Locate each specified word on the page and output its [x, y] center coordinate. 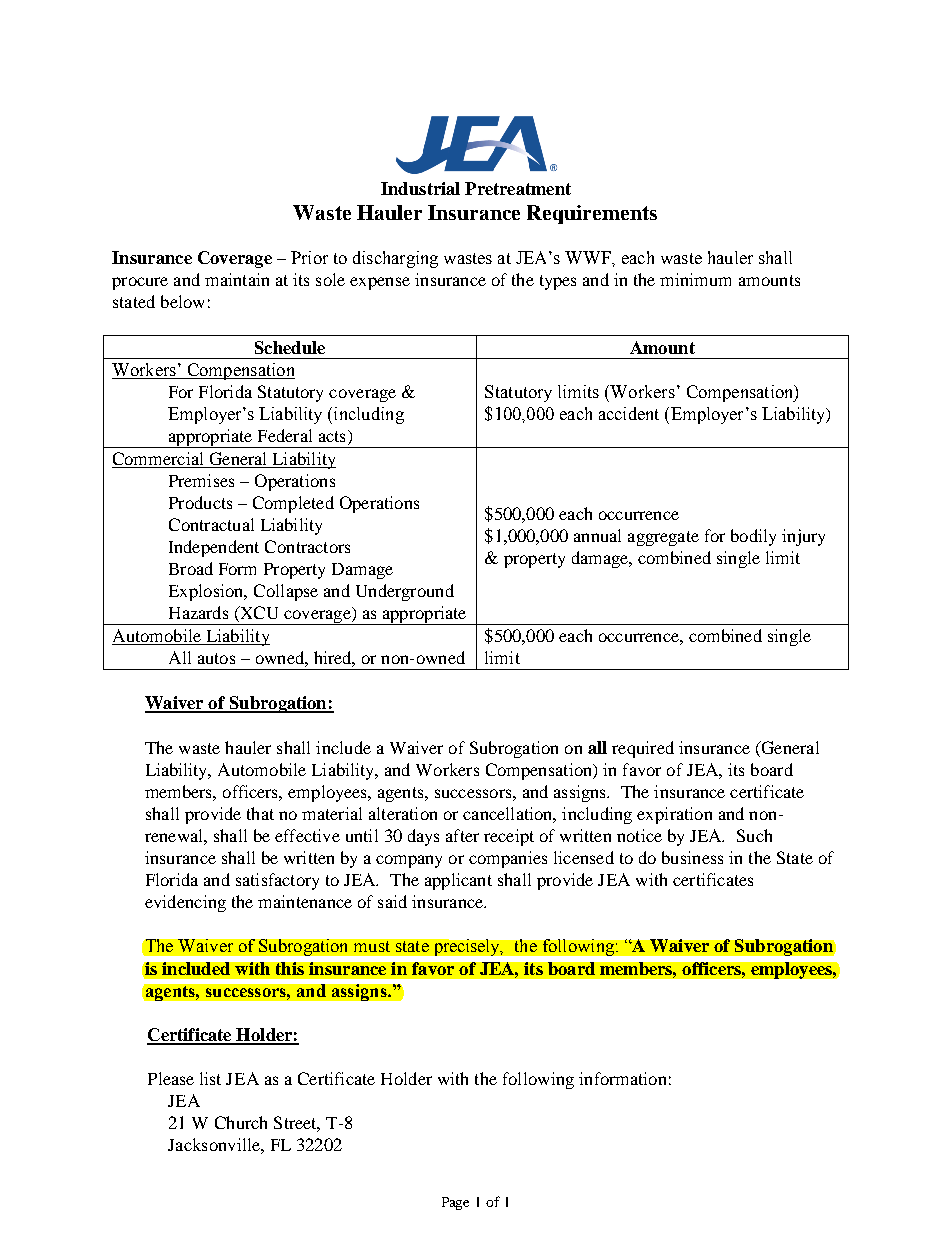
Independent [214, 548]
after [462, 835]
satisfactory [277, 881]
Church [241, 1122]
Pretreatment [518, 188]
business [692, 857]
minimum [695, 279]
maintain [237, 279]
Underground [405, 592]
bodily [753, 537]
